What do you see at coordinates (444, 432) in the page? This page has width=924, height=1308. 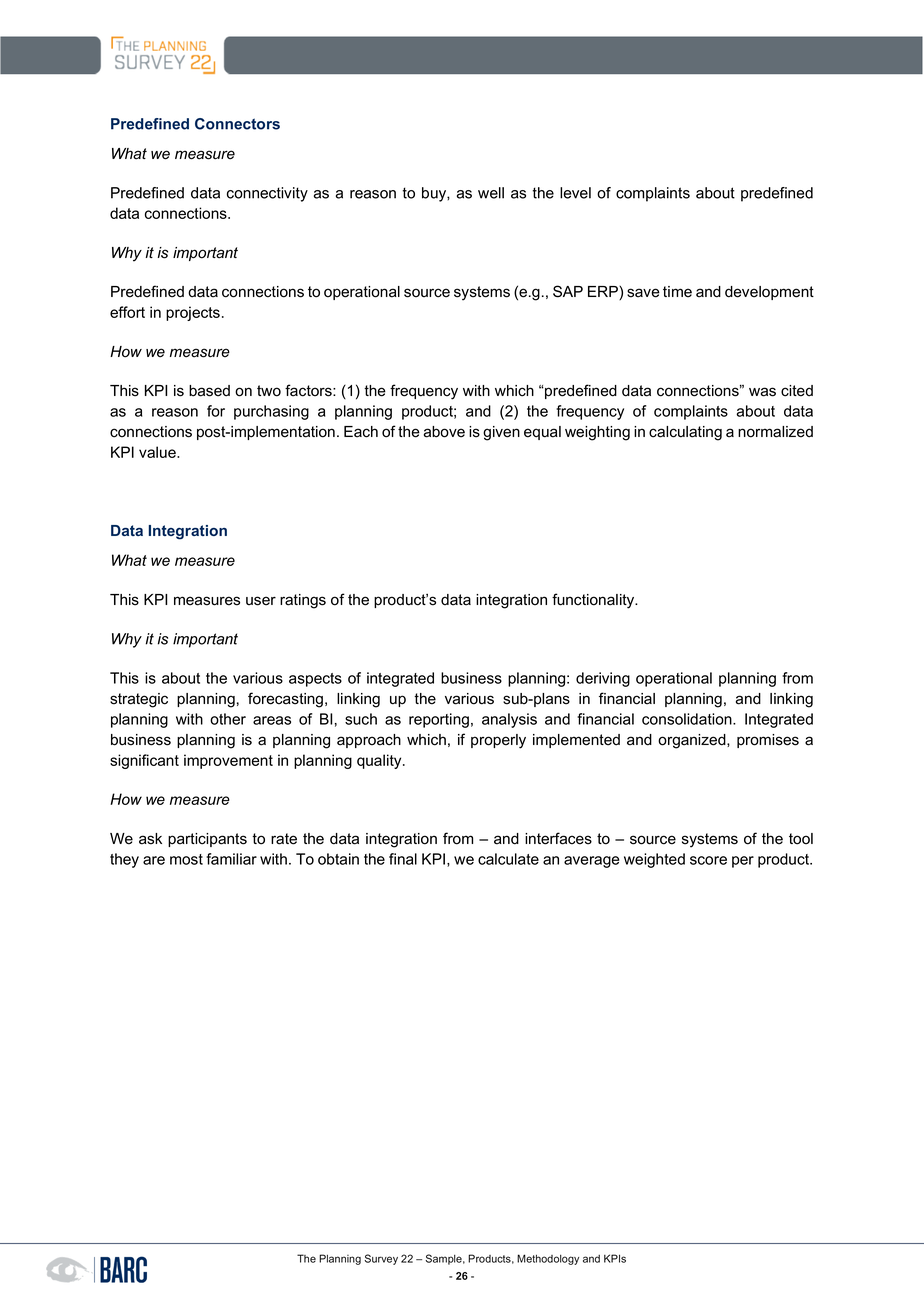 I see `above` at bounding box center [444, 432].
